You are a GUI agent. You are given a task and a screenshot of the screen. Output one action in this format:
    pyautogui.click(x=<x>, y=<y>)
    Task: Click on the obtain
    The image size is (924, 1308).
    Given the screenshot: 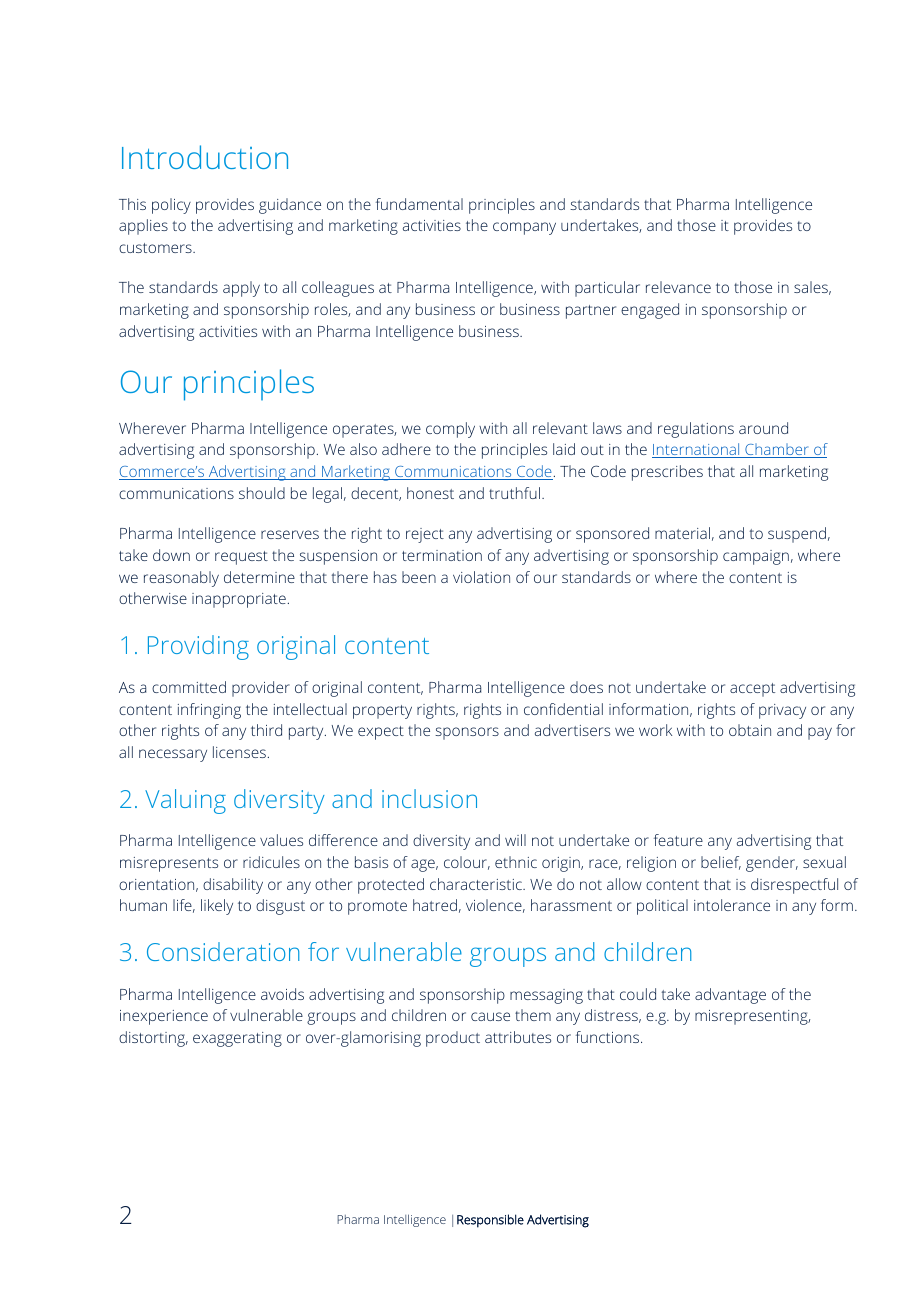 What is the action you would take?
    pyautogui.click(x=750, y=730)
